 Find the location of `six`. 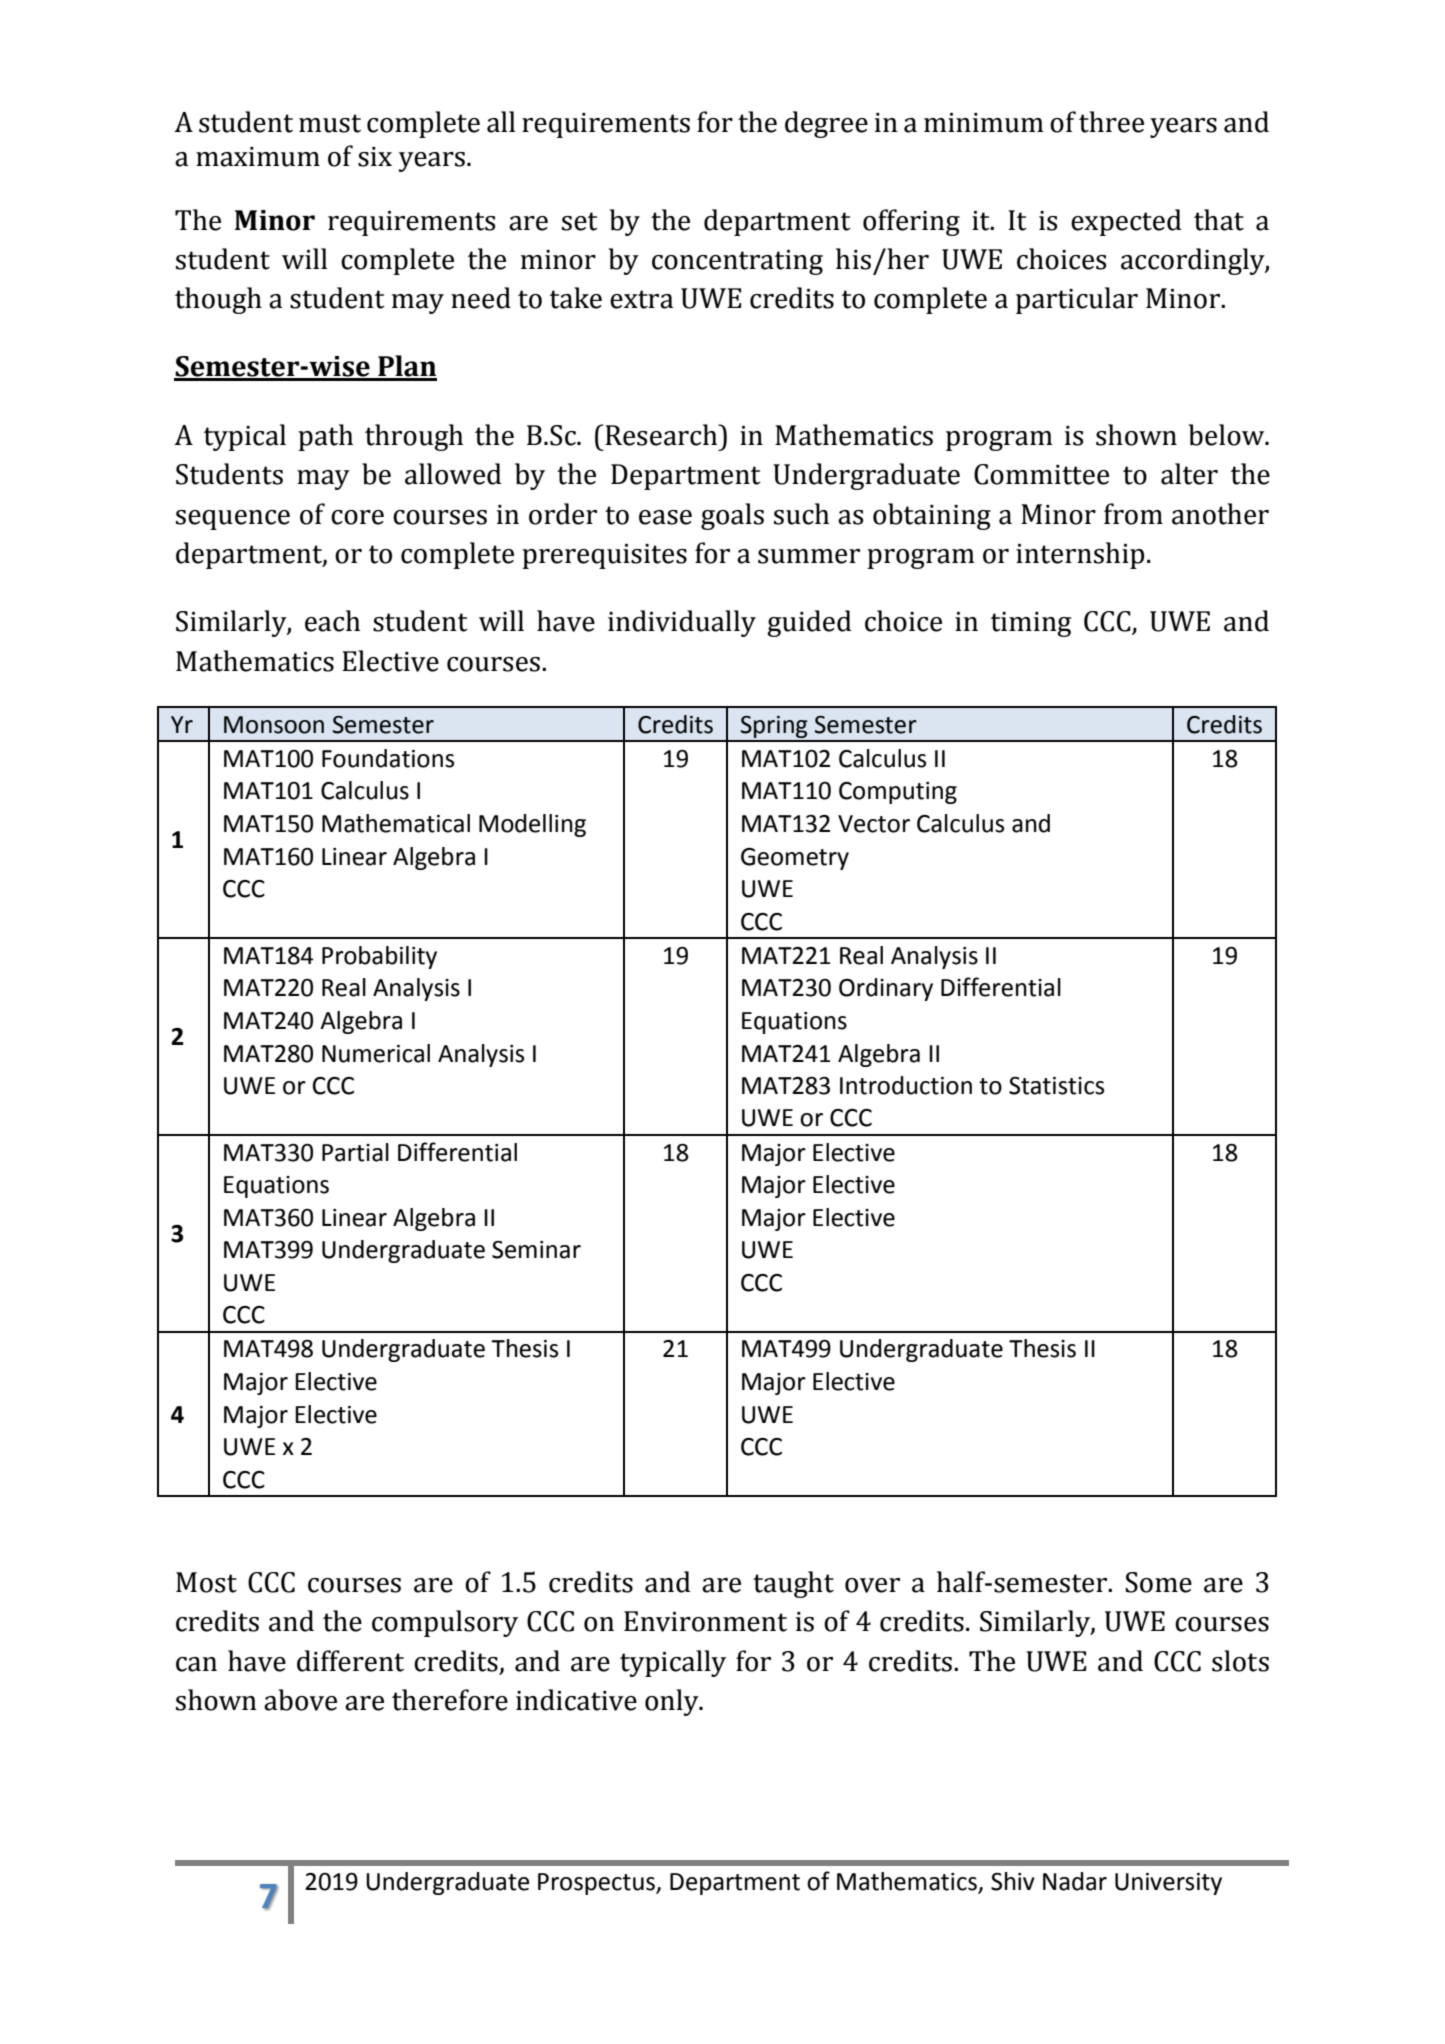

six is located at coordinates (375, 157).
